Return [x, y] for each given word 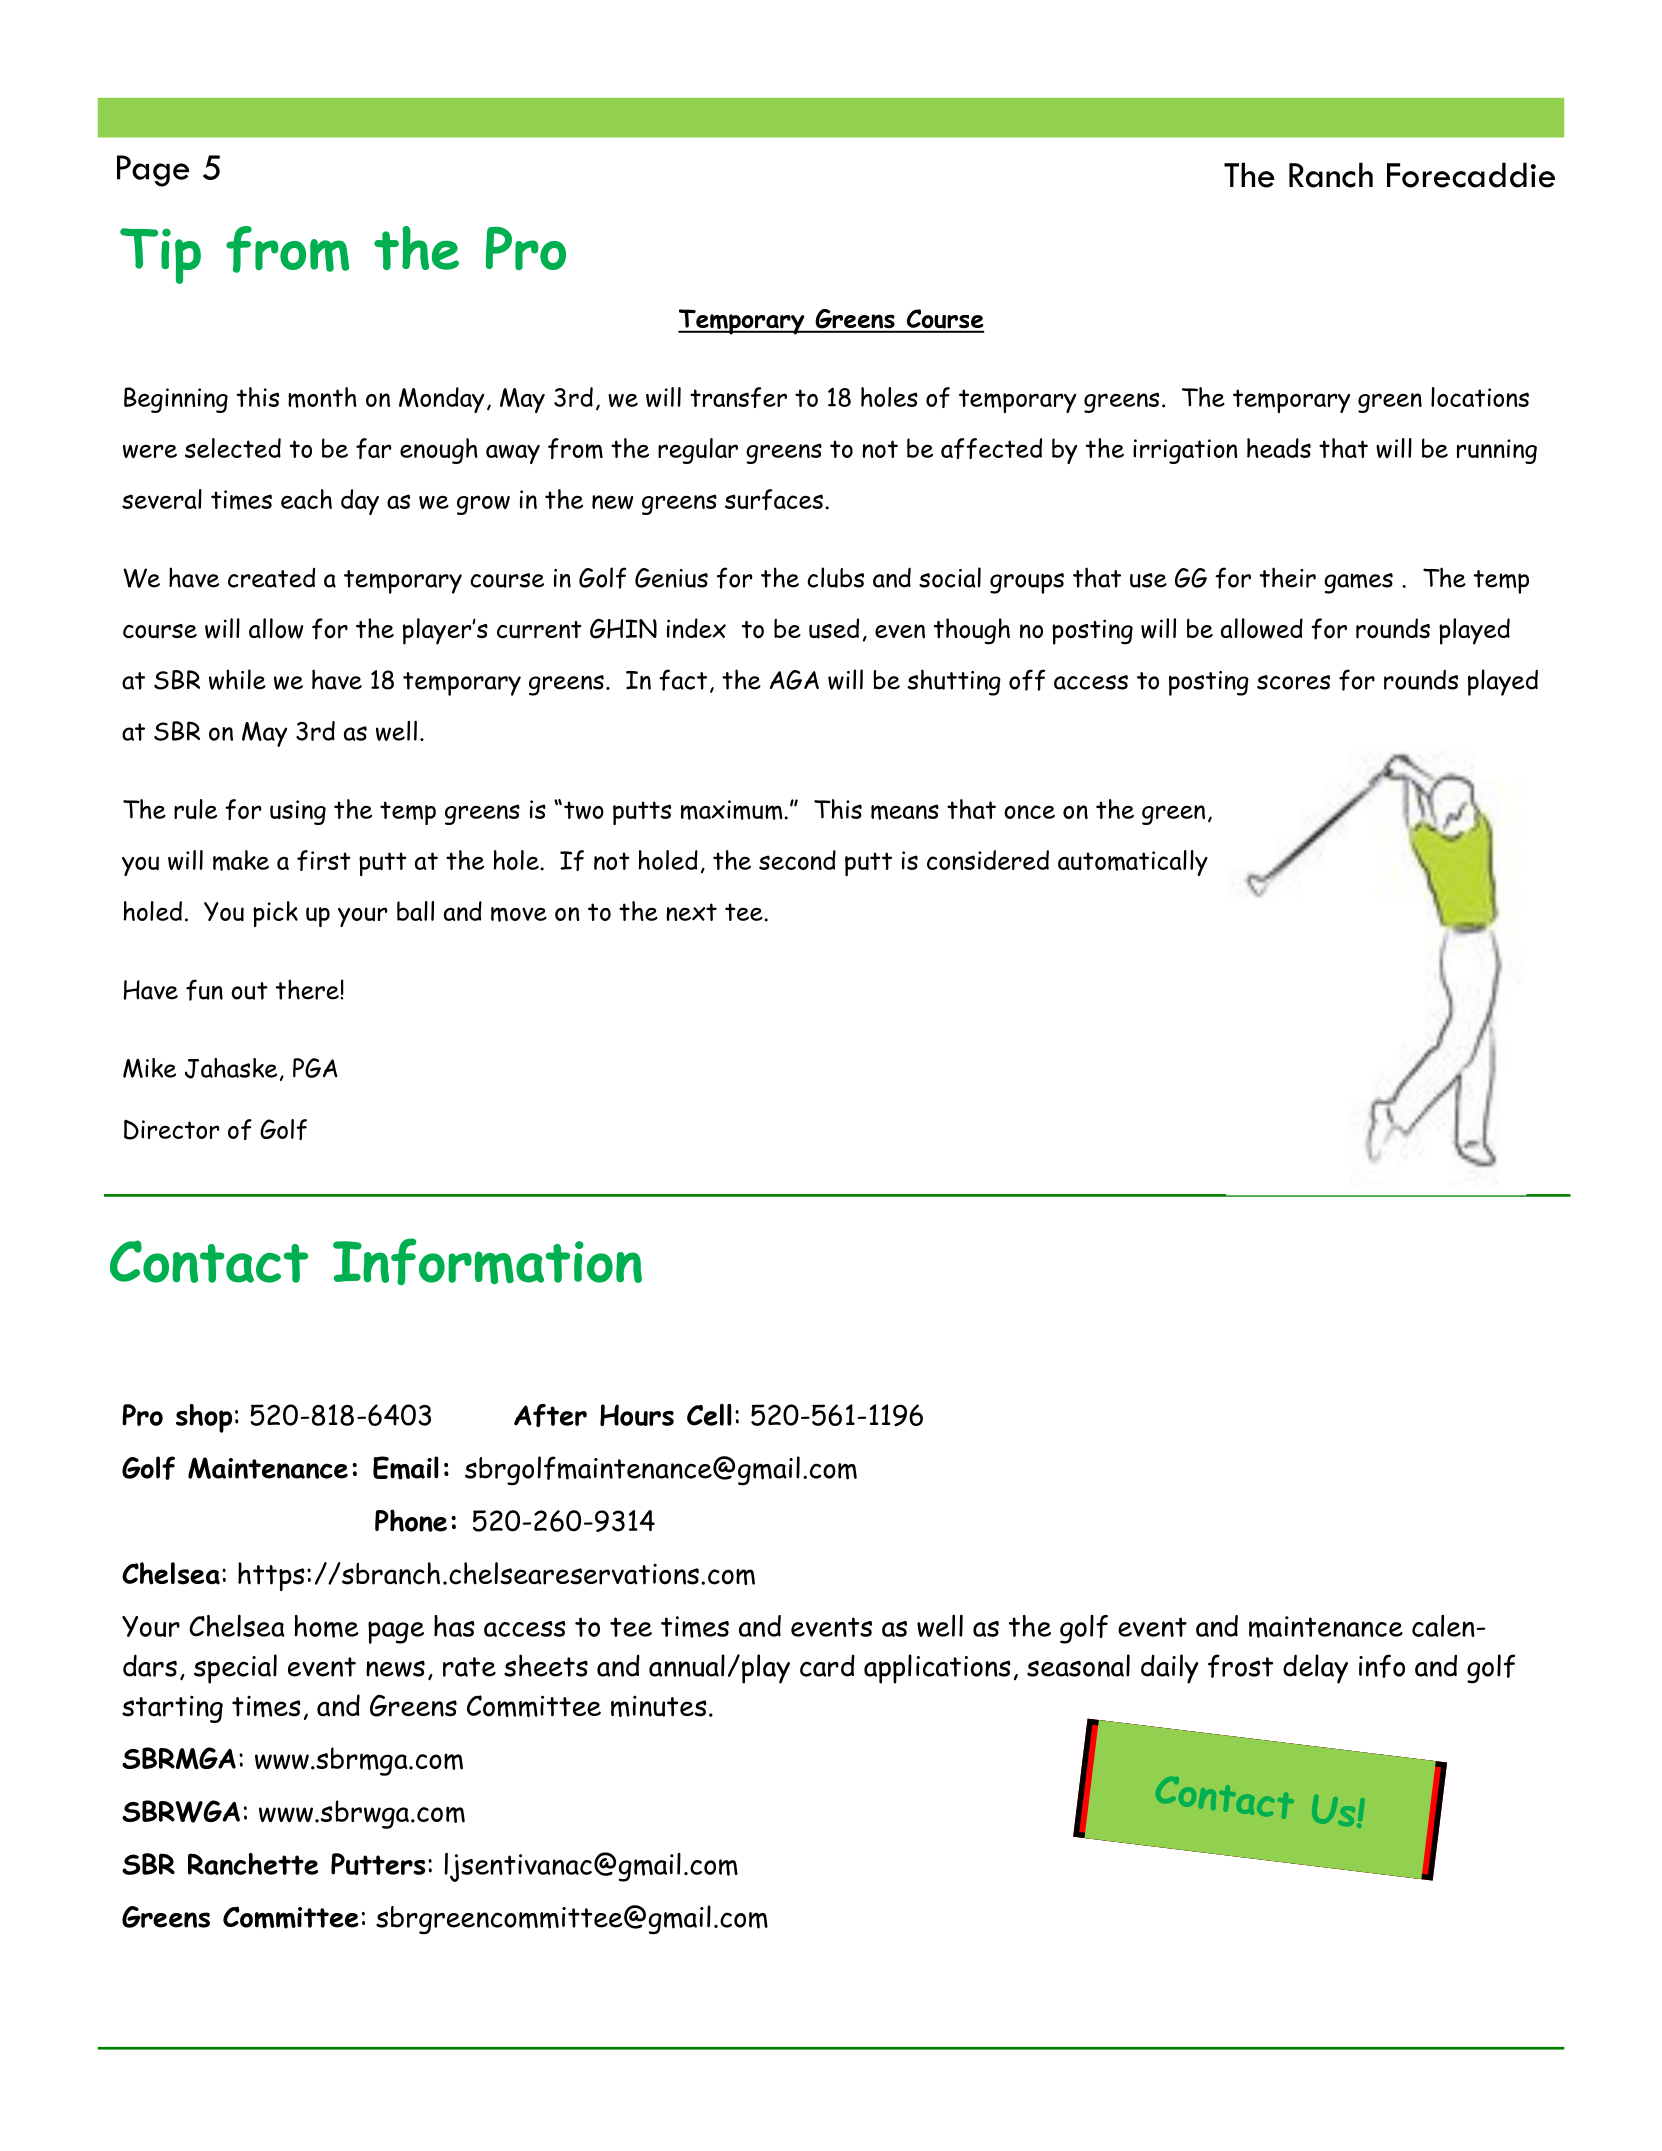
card [827, 1665]
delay [1315, 1669]
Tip [160, 256]
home [326, 1626]
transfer [738, 397]
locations [1480, 397]
